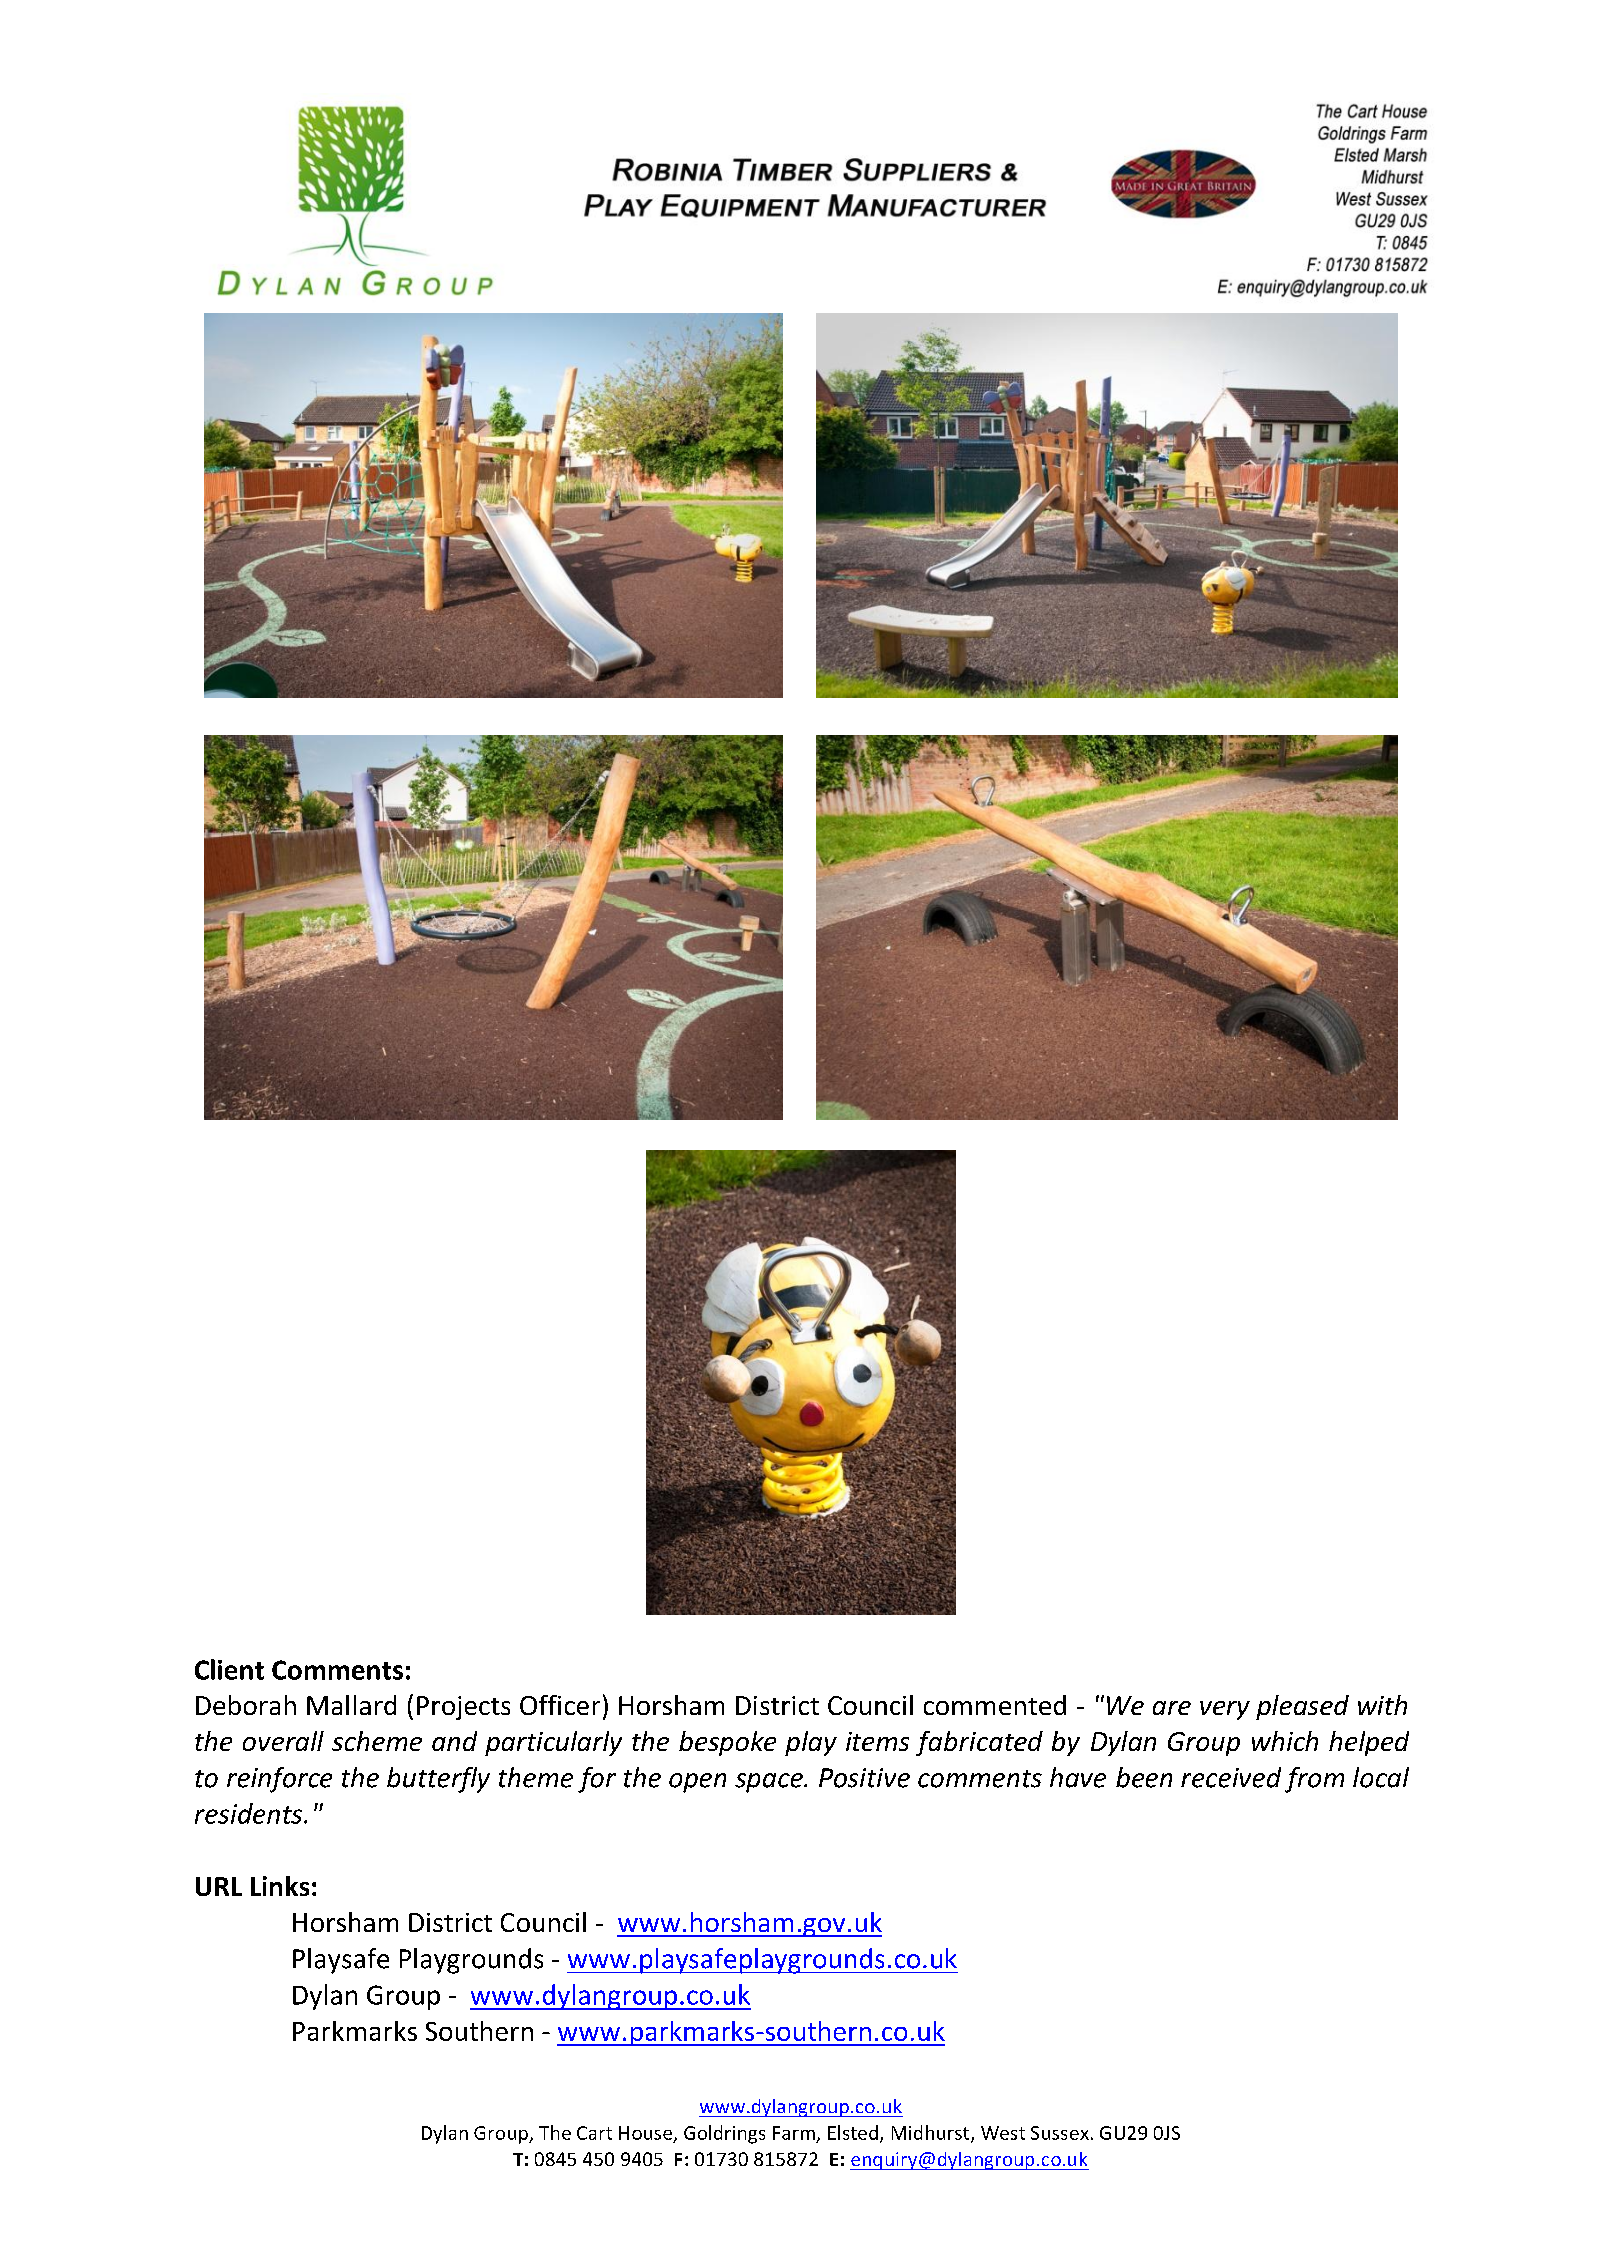 Image resolution: width=1602 pixels, height=2267 pixels. I want to click on Links, so click(280, 1886).
